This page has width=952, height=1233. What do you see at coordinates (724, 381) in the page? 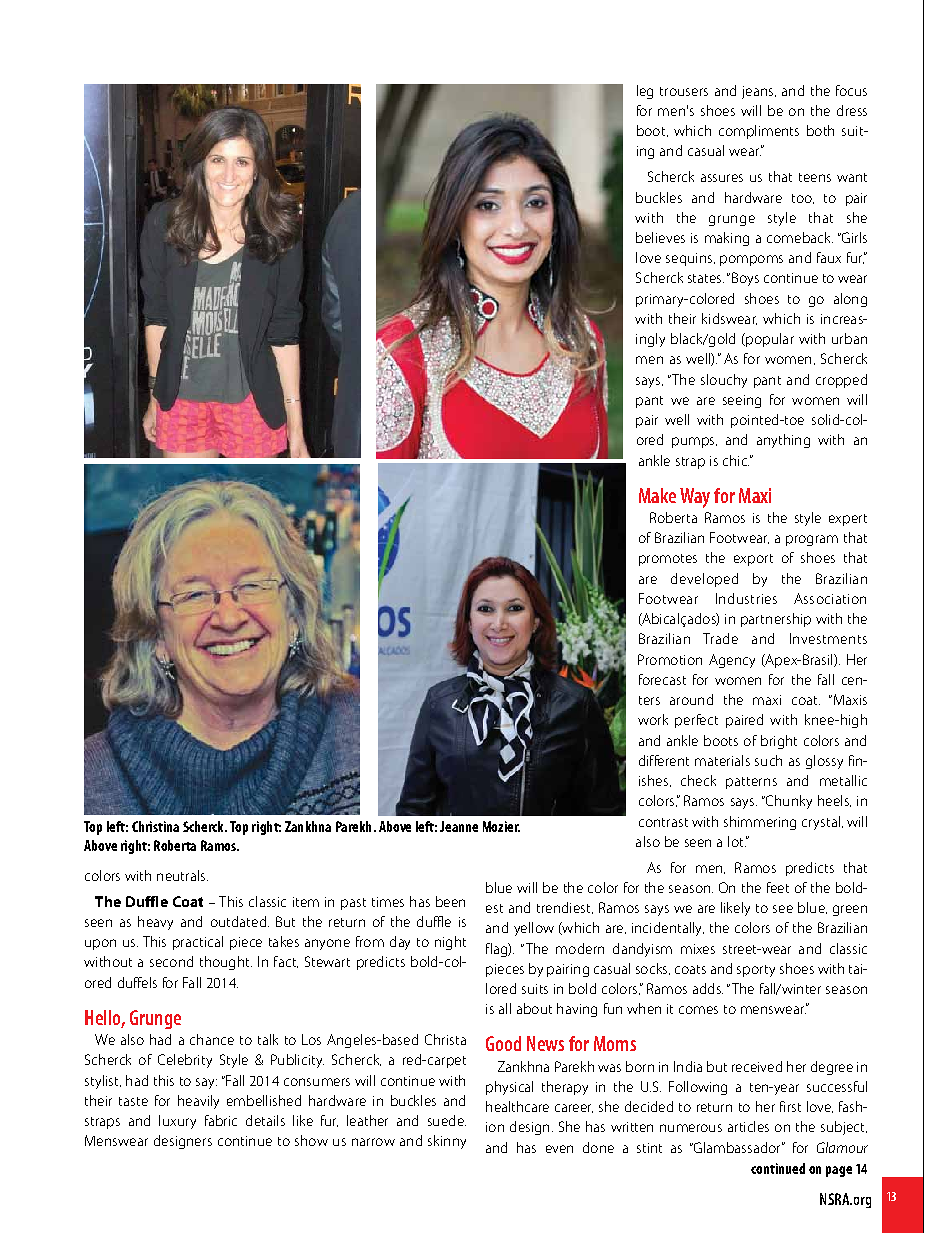
I see `slouchy` at bounding box center [724, 381].
